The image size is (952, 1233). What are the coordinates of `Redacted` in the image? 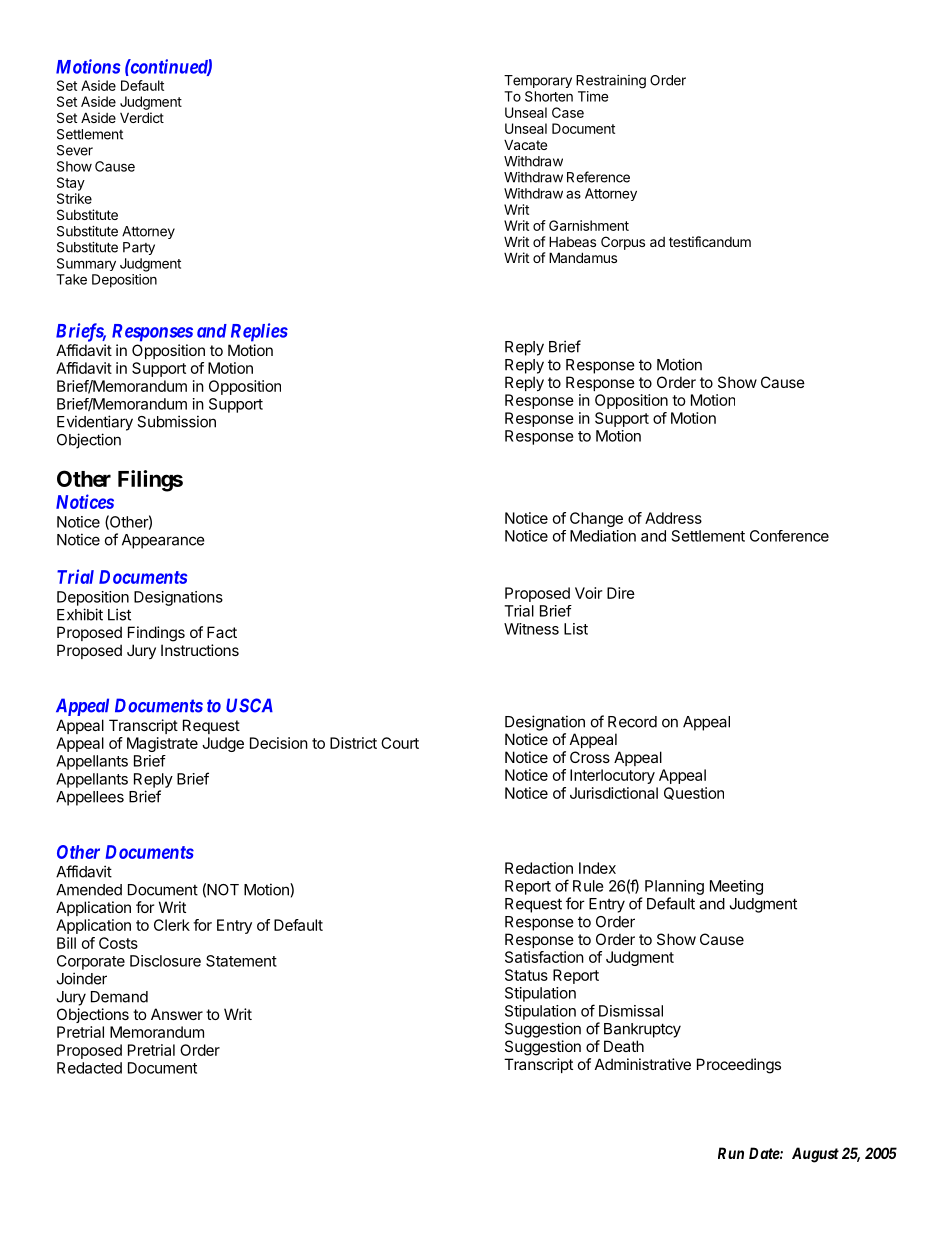 It's located at (89, 1068).
